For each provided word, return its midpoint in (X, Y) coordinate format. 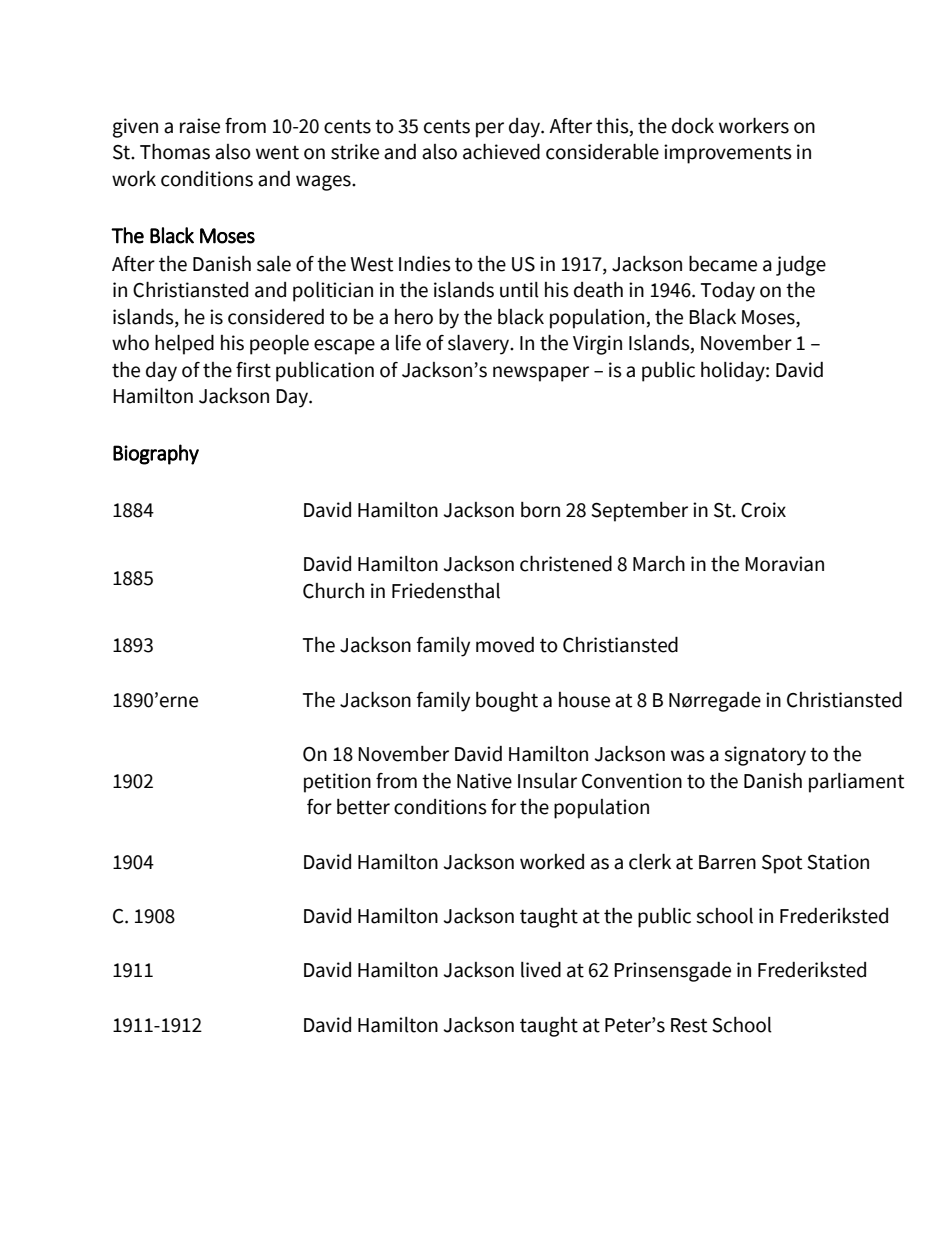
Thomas (175, 152)
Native (484, 781)
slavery (480, 345)
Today (728, 292)
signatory (765, 756)
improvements (728, 154)
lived (541, 969)
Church (333, 591)
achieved (501, 151)
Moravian (784, 564)
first (253, 370)
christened (566, 563)
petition (337, 783)
